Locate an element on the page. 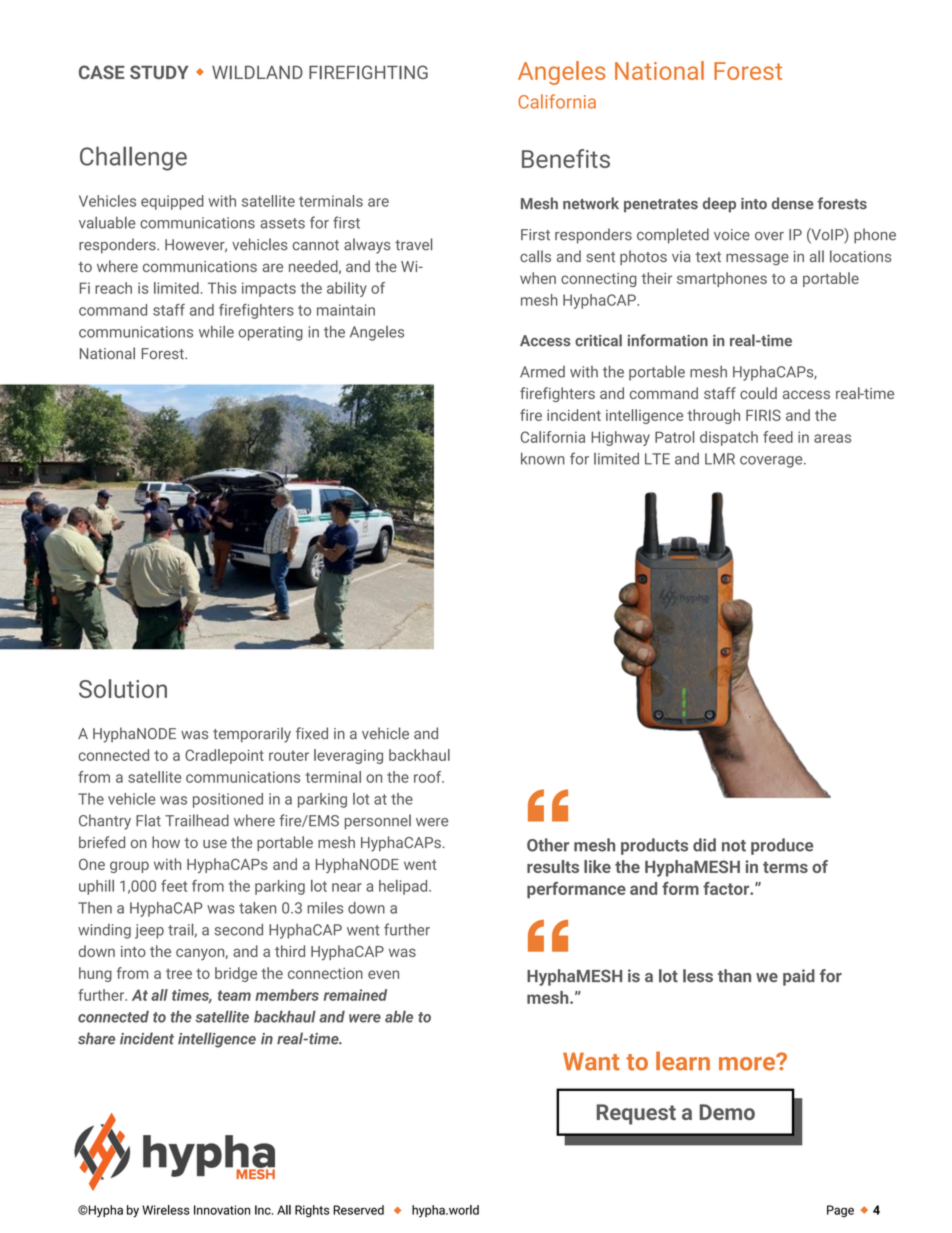 This image has width=952, height=1233. STUDY is located at coordinates (159, 72).
